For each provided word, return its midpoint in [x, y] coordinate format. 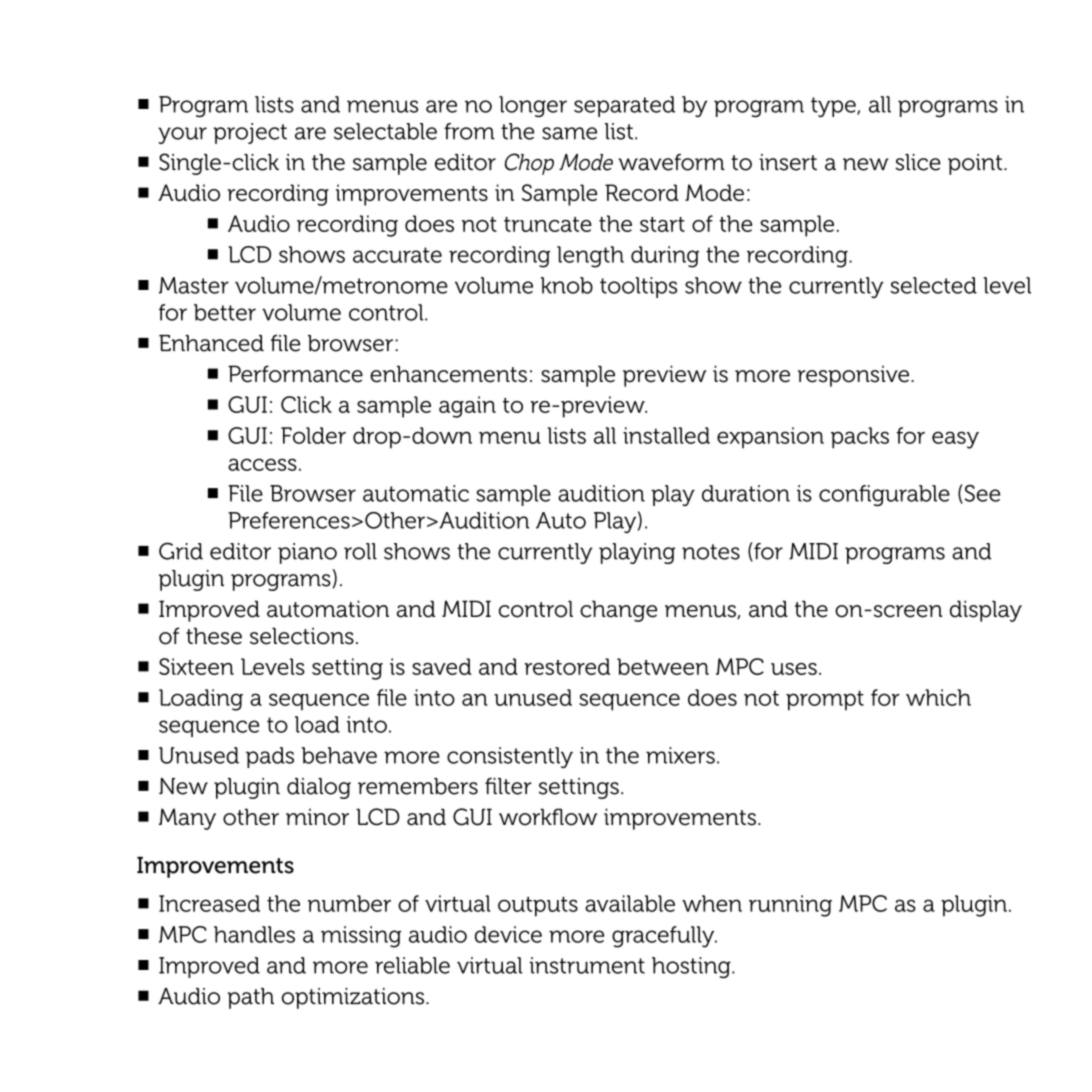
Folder [313, 435]
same [569, 133]
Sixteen [196, 666]
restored [567, 666]
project [250, 133]
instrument [587, 965]
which [938, 697]
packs [860, 438]
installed [666, 435]
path [251, 998]
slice [918, 162]
